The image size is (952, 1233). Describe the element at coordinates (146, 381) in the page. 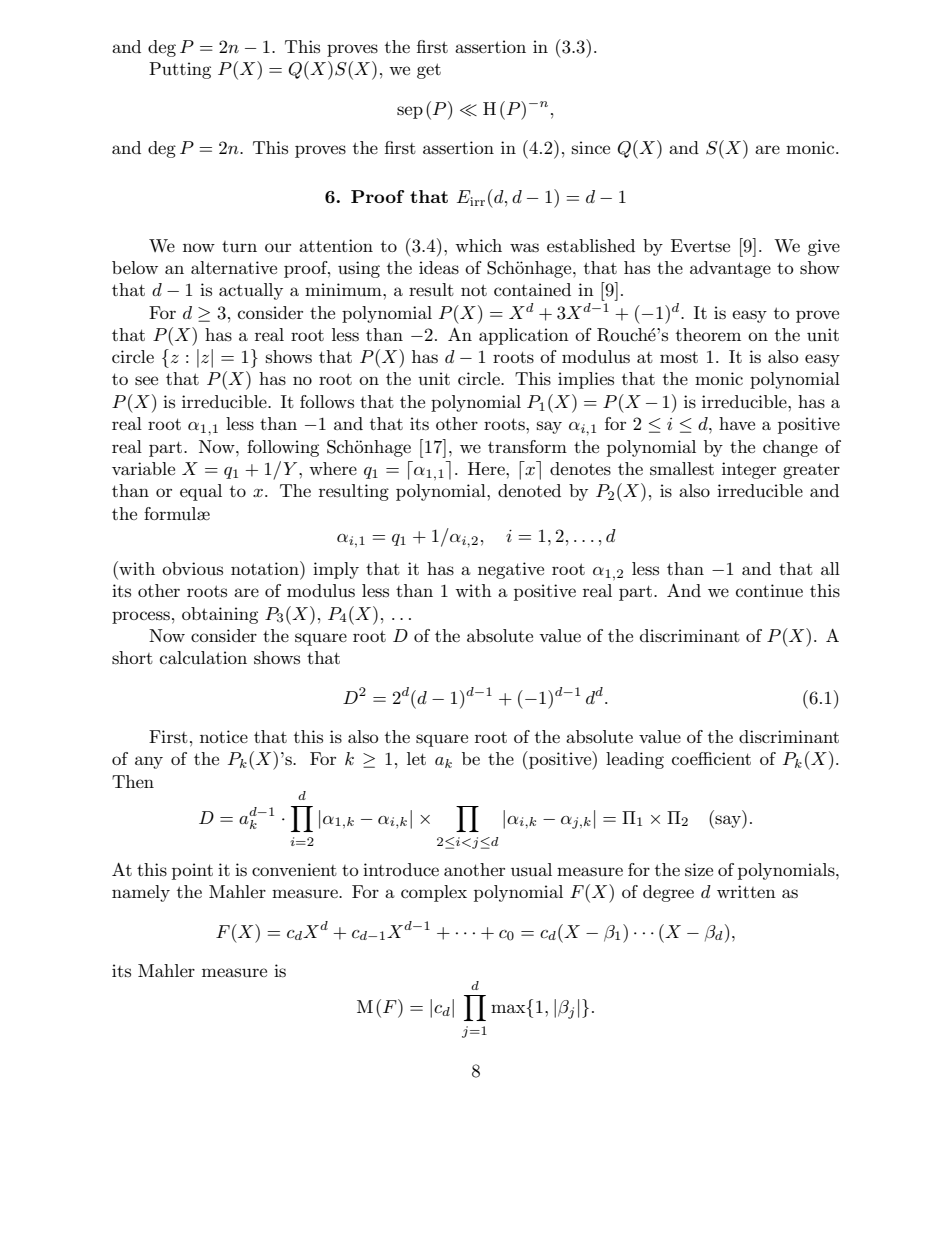

I see `see` at that location.
